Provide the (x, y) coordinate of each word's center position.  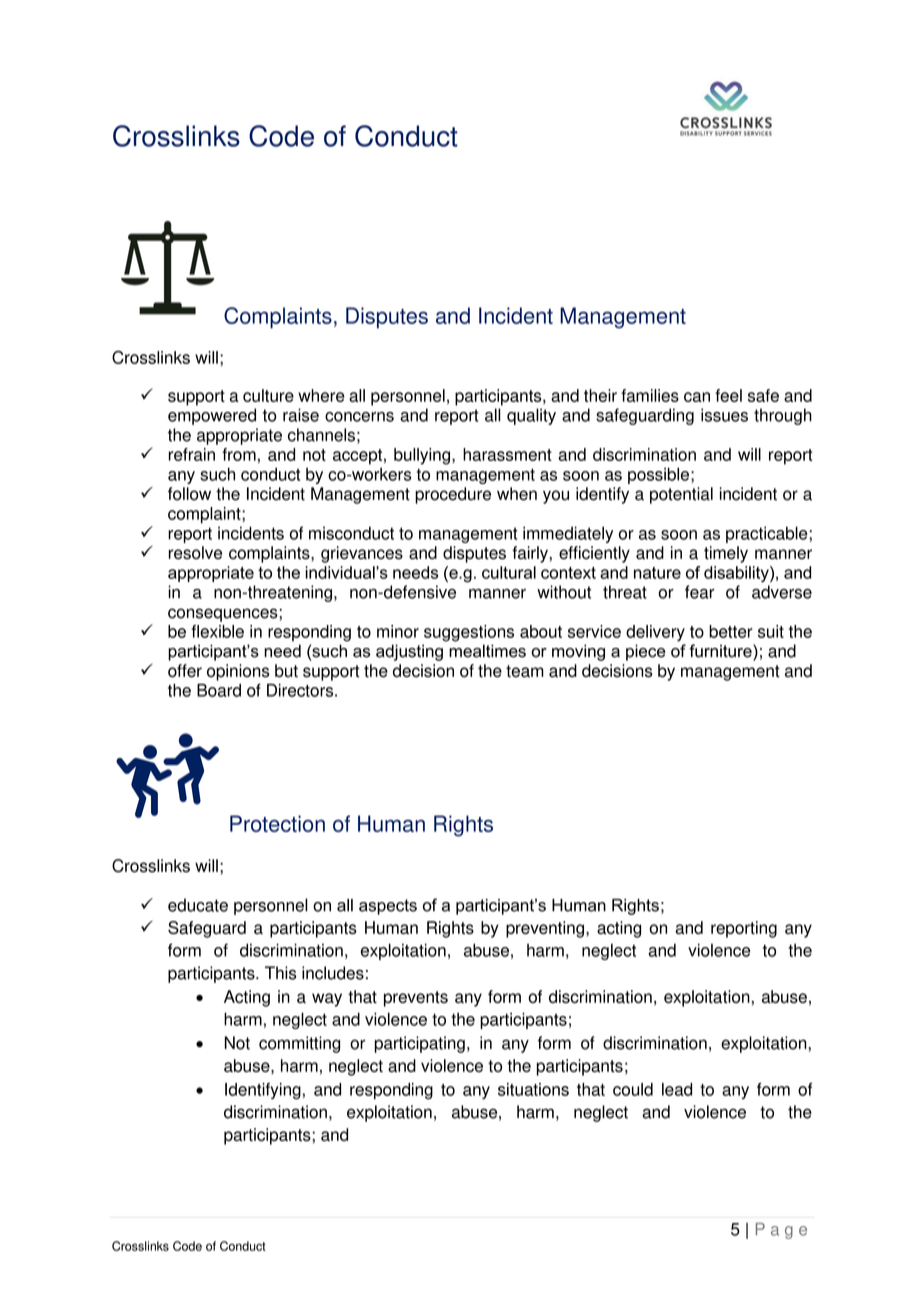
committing (299, 1044)
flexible (217, 631)
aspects (388, 907)
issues (724, 415)
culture (268, 395)
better (731, 631)
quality (531, 416)
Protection (277, 823)
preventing (545, 929)
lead (677, 1089)
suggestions (469, 633)
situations (533, 1089)
